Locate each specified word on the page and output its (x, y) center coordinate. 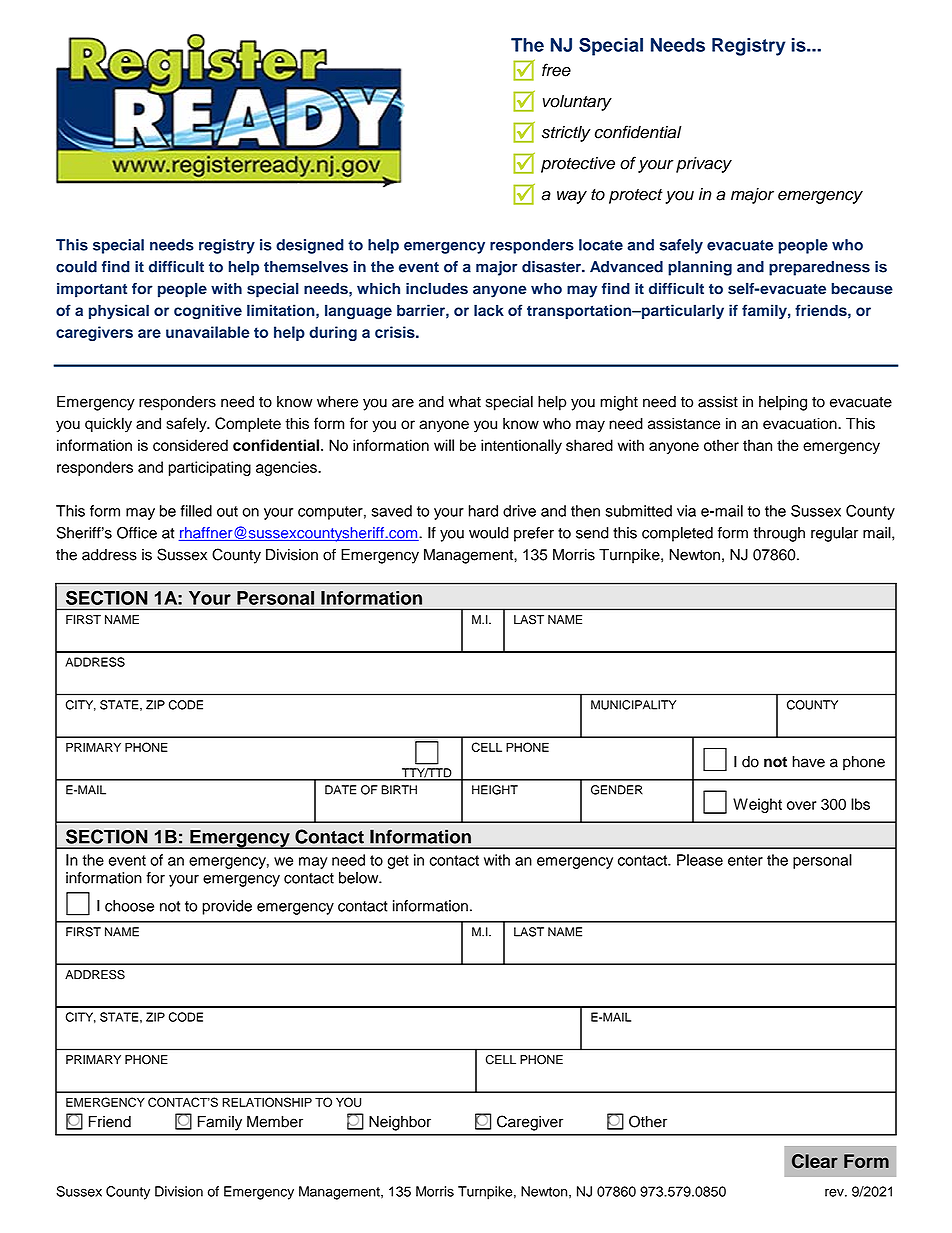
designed (310, 246)
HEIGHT (495, 790)
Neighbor (400, 1123)
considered (190, 445)
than (757, 445)
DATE (340, 790)
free (556, 70)
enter (745, 860)
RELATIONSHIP (267, 1102)
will (444, 445)
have (809, 762)
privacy (704, 165)
